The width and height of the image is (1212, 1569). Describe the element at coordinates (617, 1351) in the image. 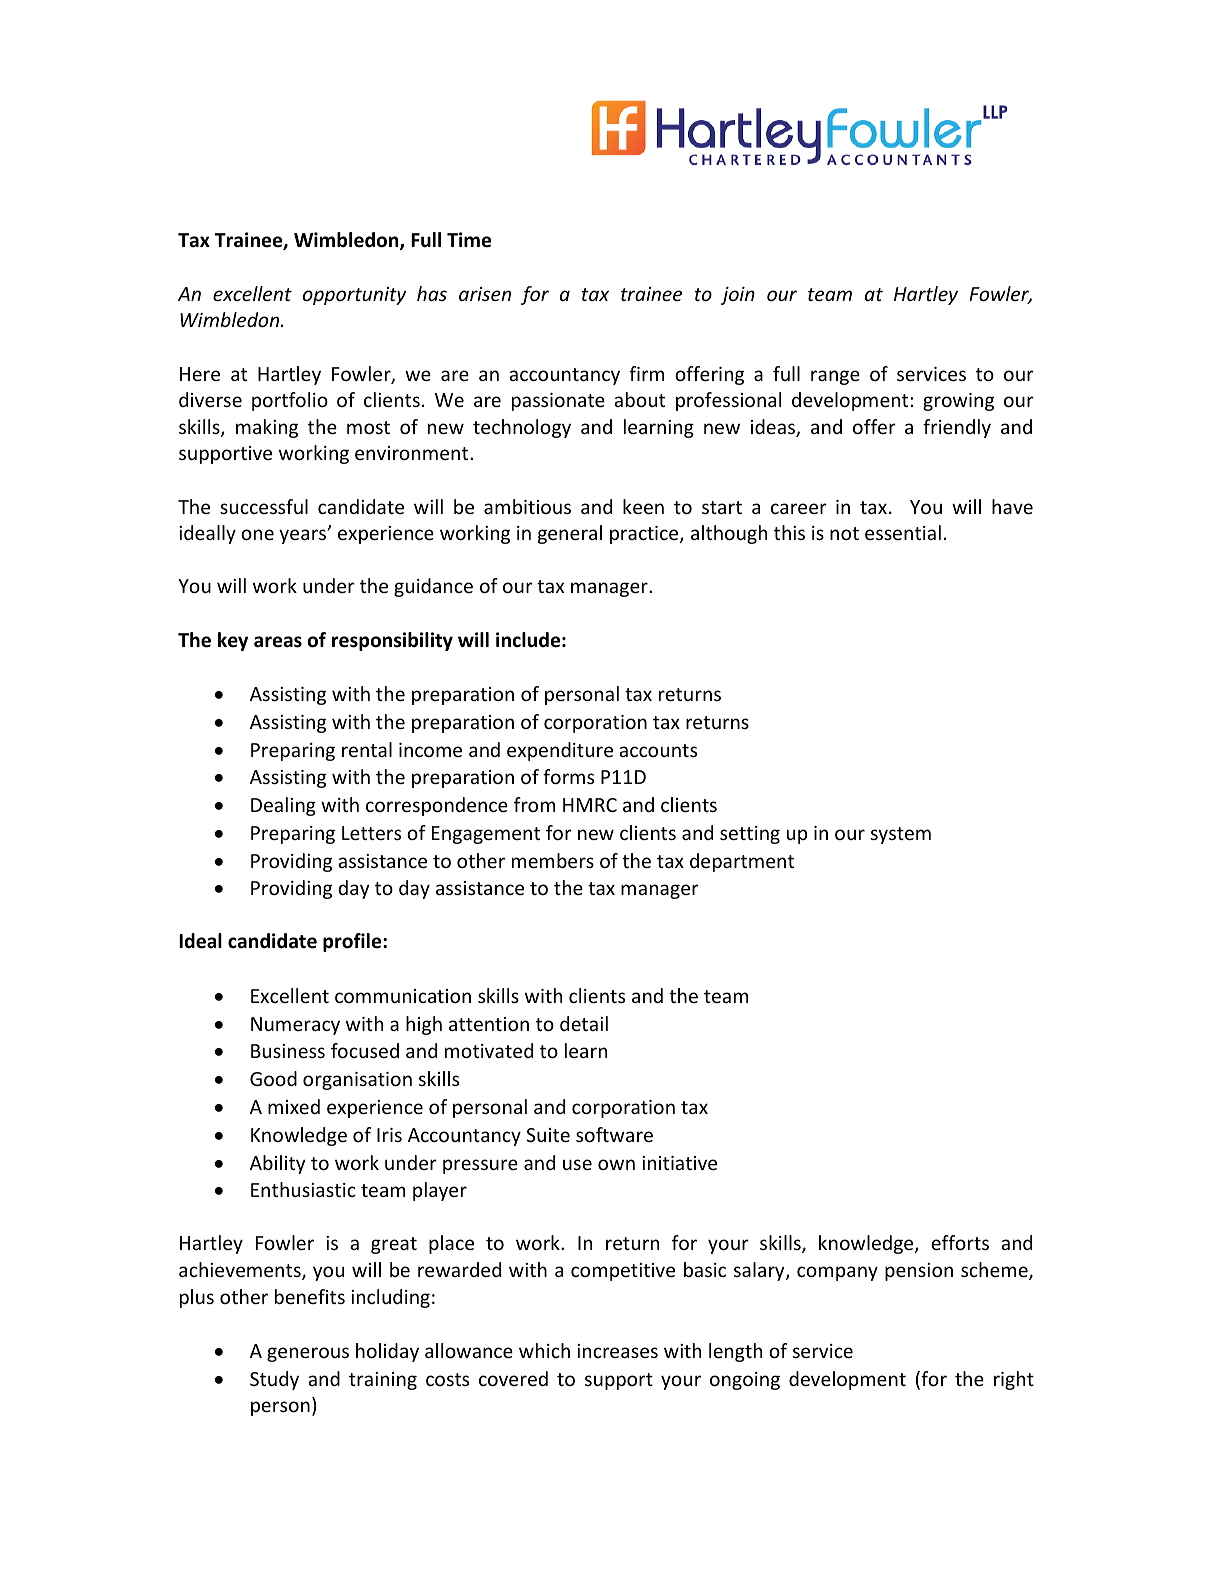

I see `increases` at that location.
